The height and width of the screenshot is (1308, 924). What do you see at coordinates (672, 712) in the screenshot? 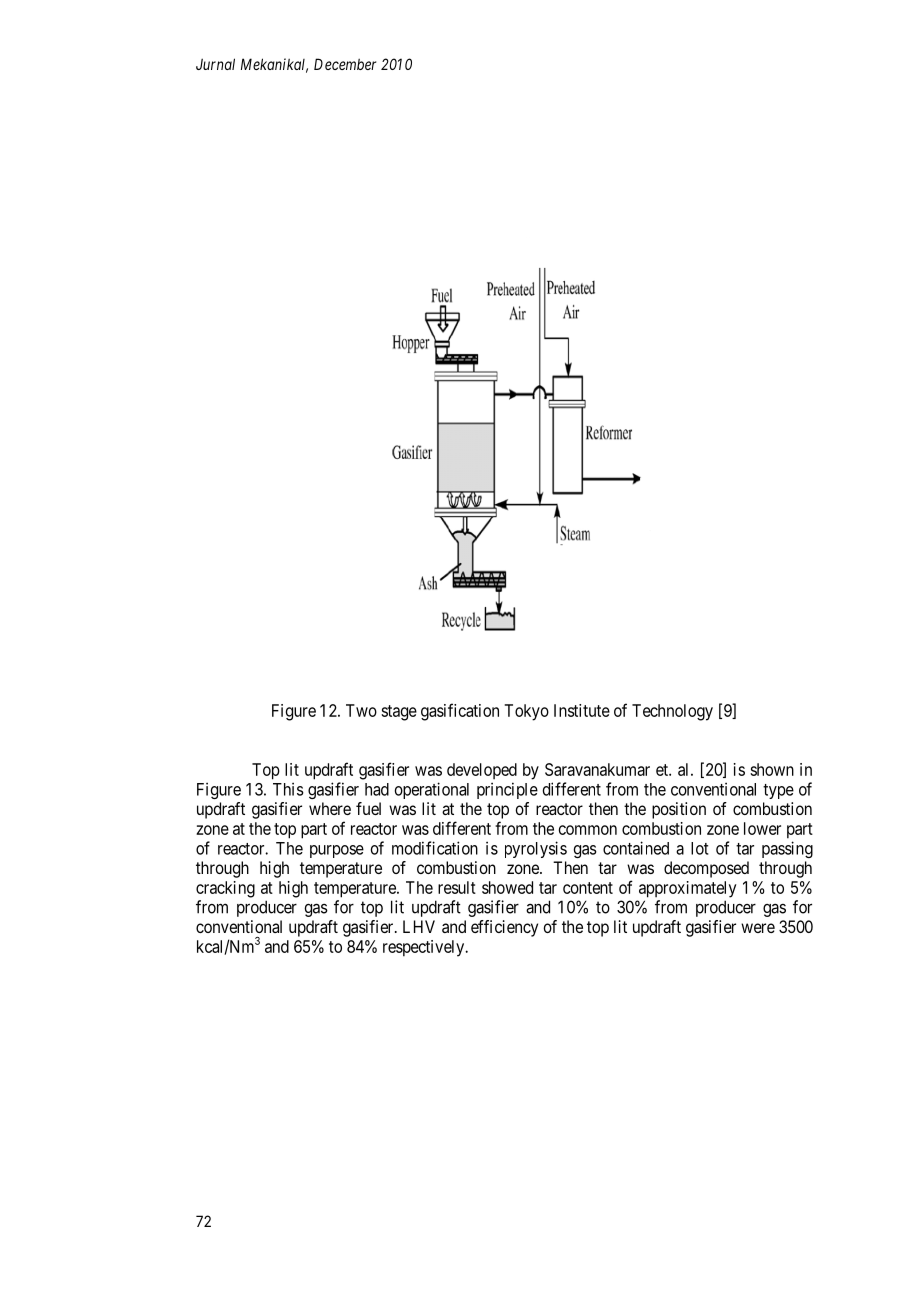
I see `Technology` at bounding box center [672, 712].
